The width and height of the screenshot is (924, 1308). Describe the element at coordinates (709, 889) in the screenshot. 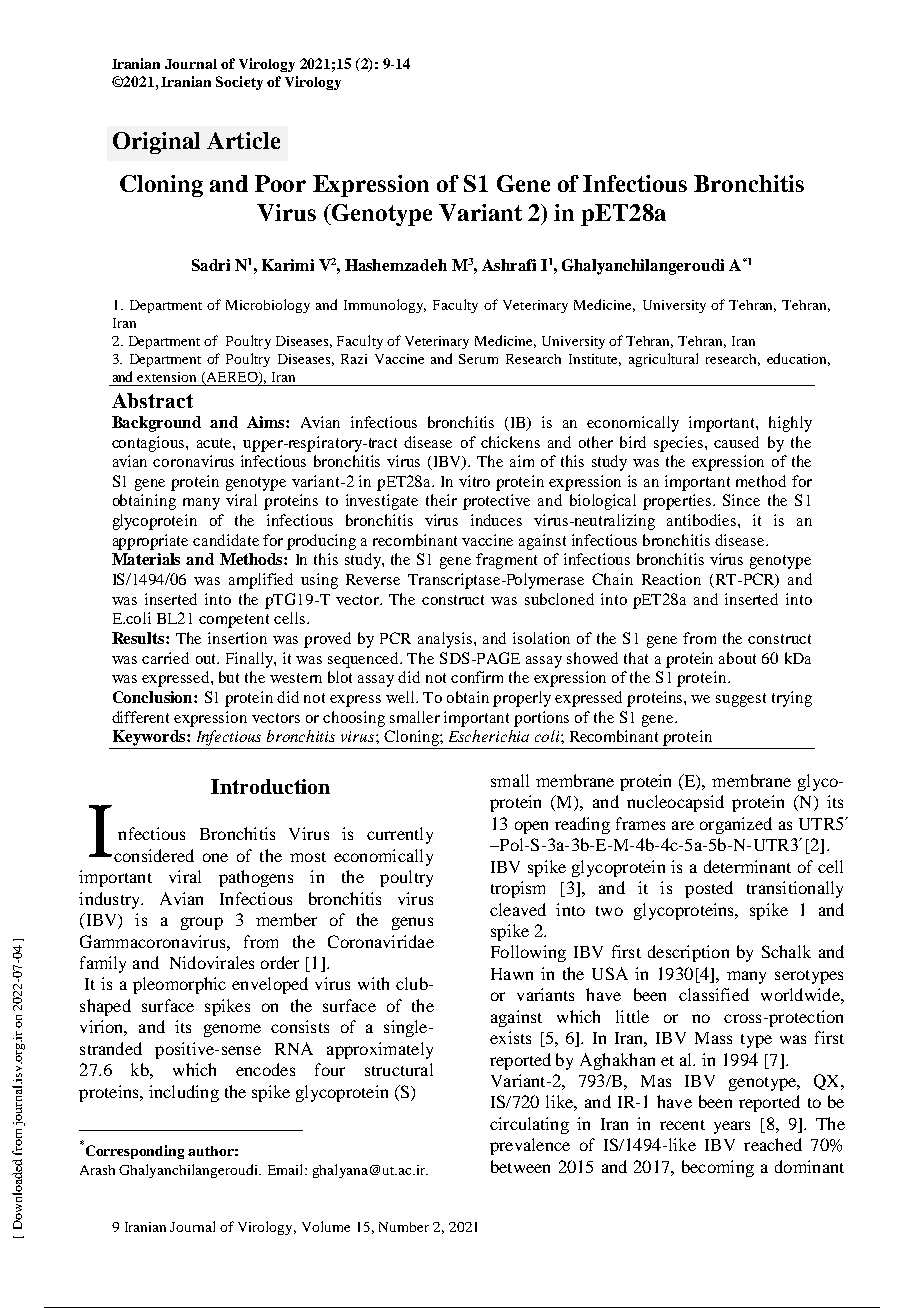

I see `posted` at that location.
